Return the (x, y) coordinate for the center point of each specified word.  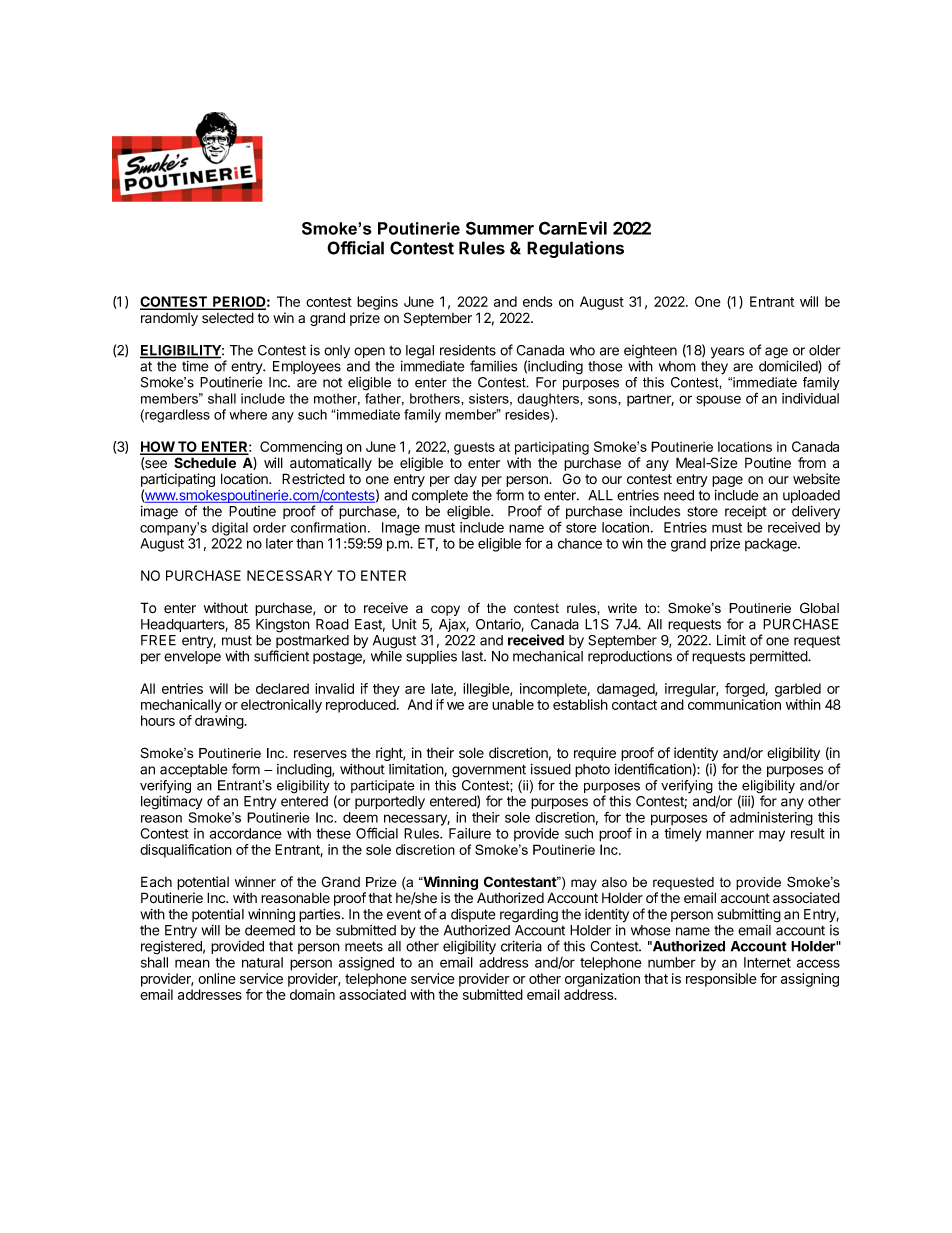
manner (730, 834)
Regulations (575, 249)
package (772, 545)
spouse (718, 401)
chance (580, 543)
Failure (470, 833)
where (248, 414)
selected (228, 318)
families (493, 366)
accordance (246, 833)
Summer (500, 228)
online (217, 978)
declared (282, 688)
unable (513, 704)
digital (230, 529)
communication (734, 704)
